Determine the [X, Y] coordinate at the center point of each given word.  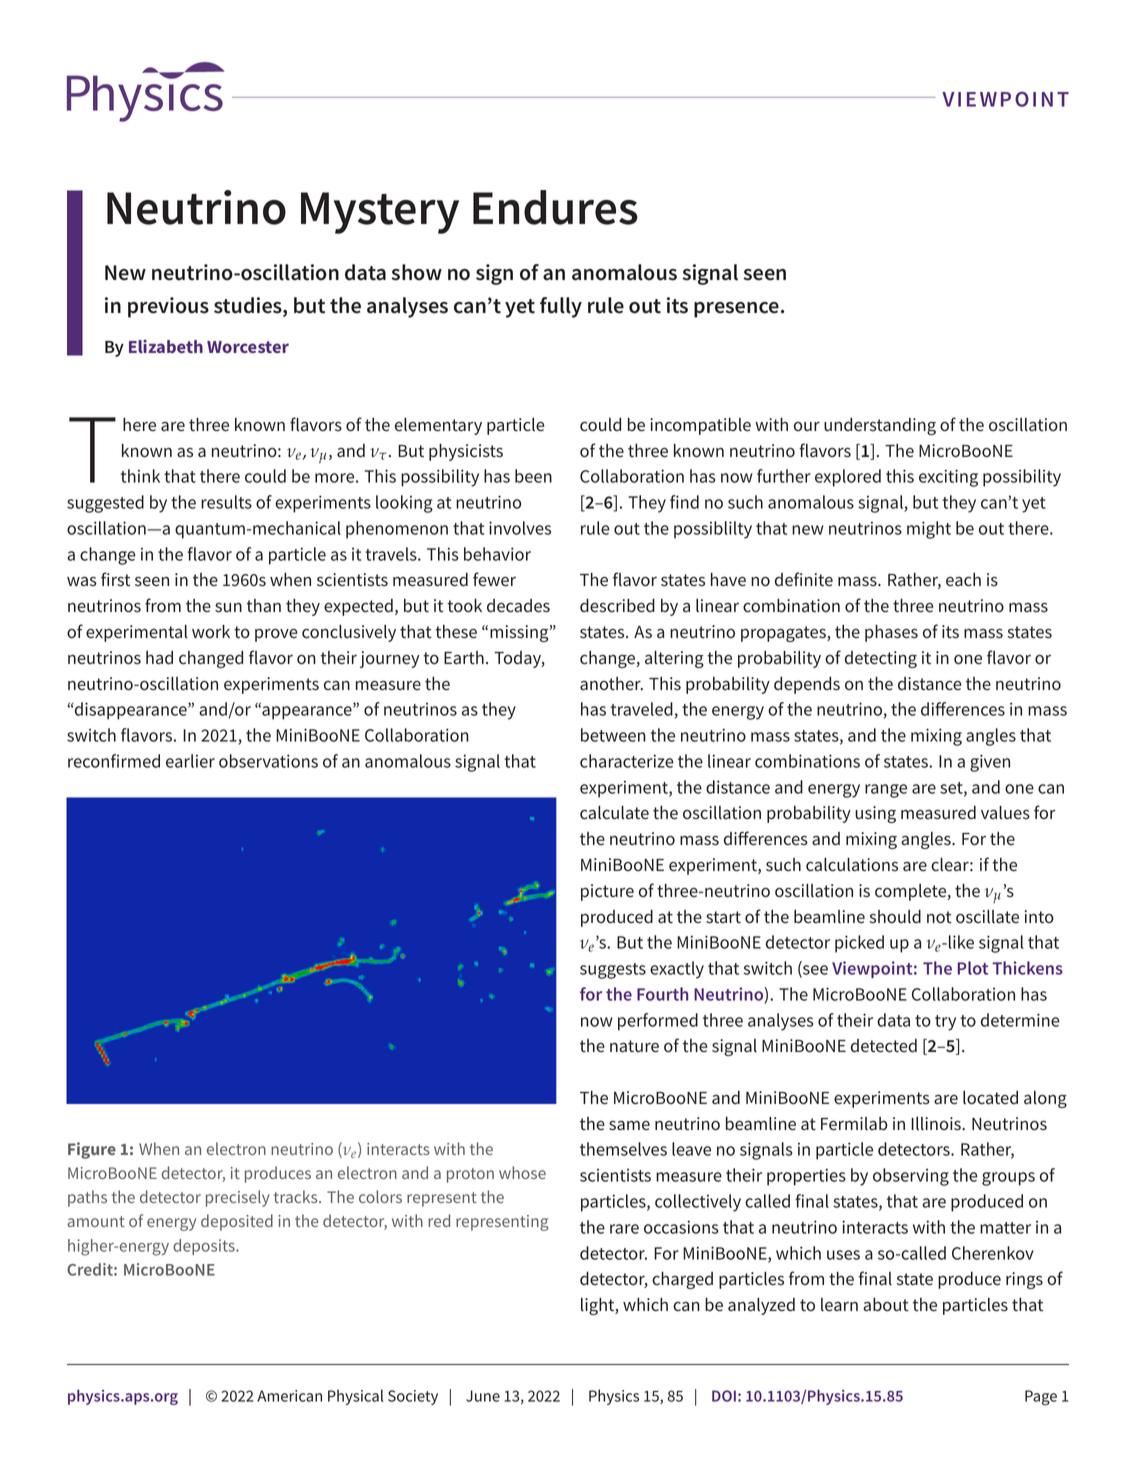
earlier [190, 761]
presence [736, 310]
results [226, 502]
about [886, 1305]
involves [520, 528]
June [483, 1396]
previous [168, 307]
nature [634, 1046]
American [289, 1396]
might [929, 530]
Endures [555, 207]
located [990, 1098]
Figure [92, 1150]
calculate [614, 813]
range [886, 791]
